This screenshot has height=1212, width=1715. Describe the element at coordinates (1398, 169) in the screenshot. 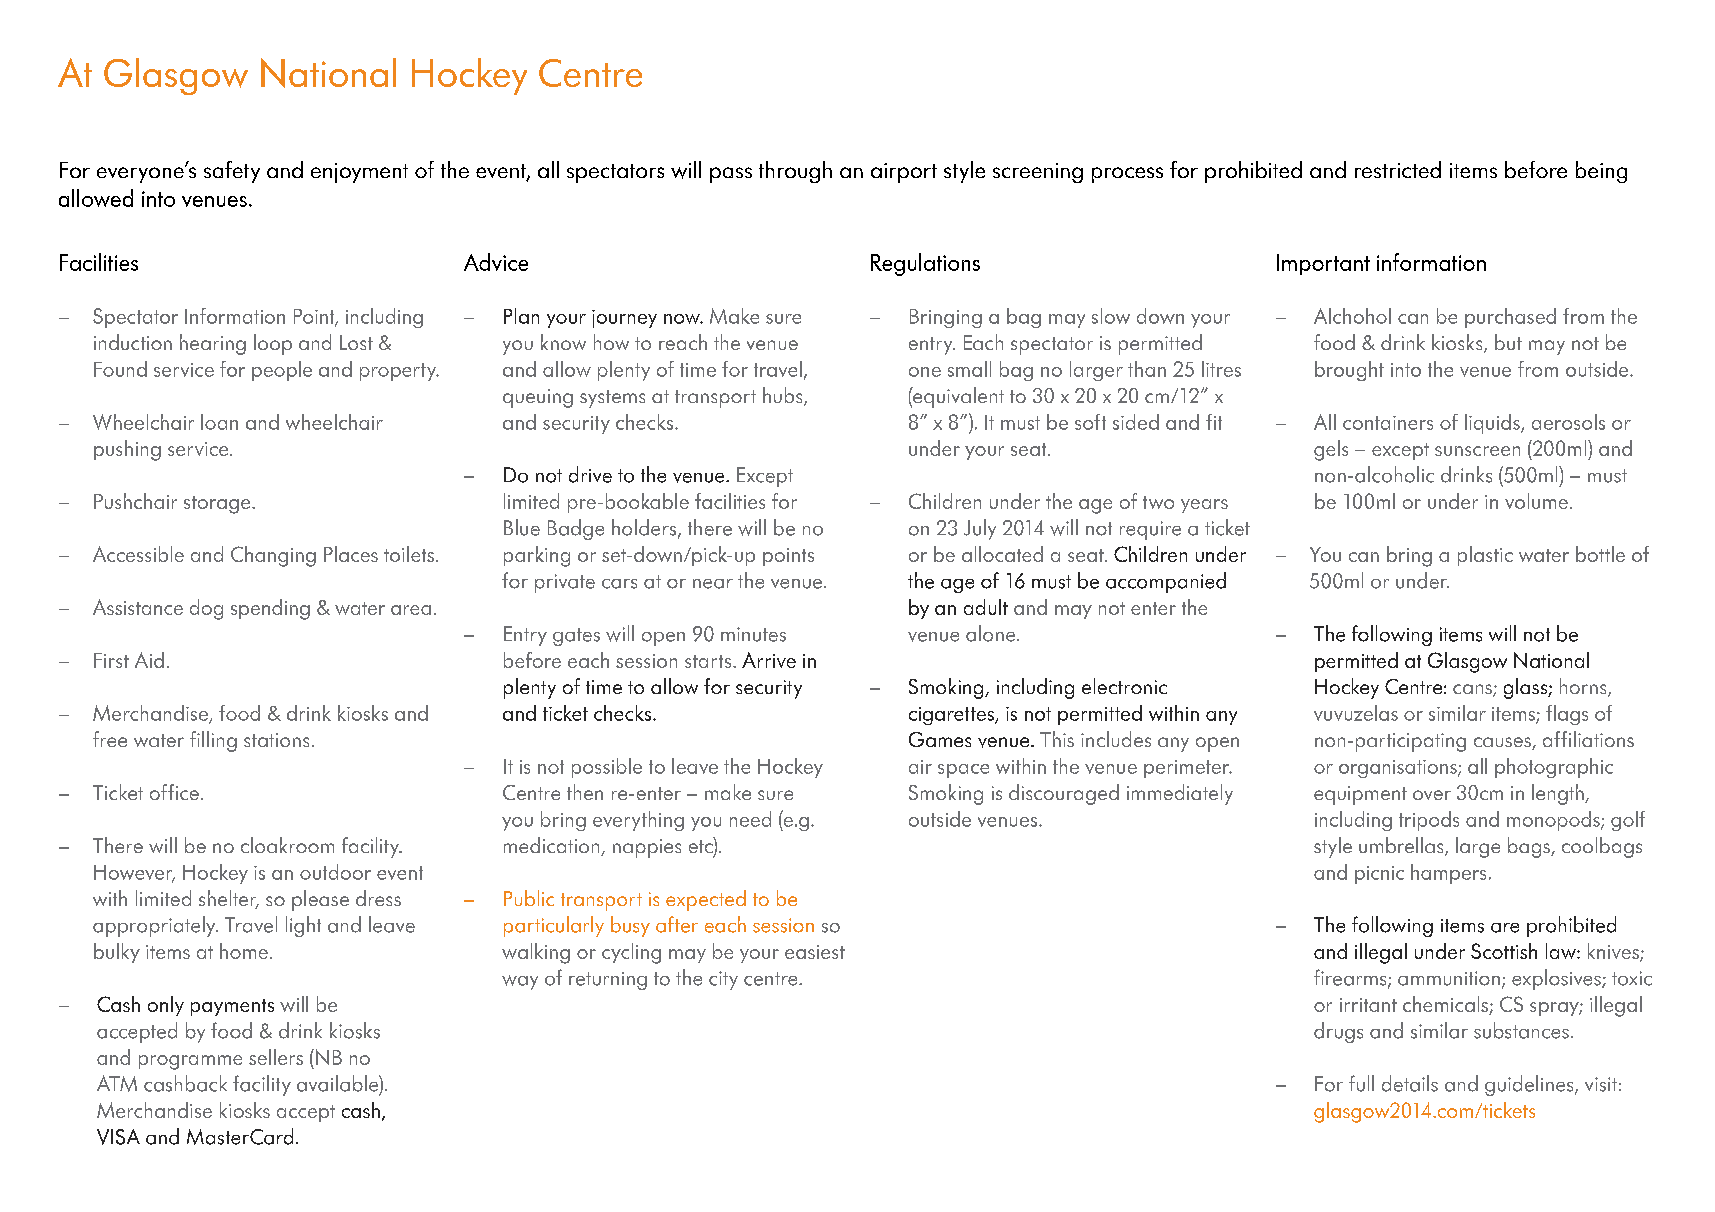

I see `restricted` at that location.
